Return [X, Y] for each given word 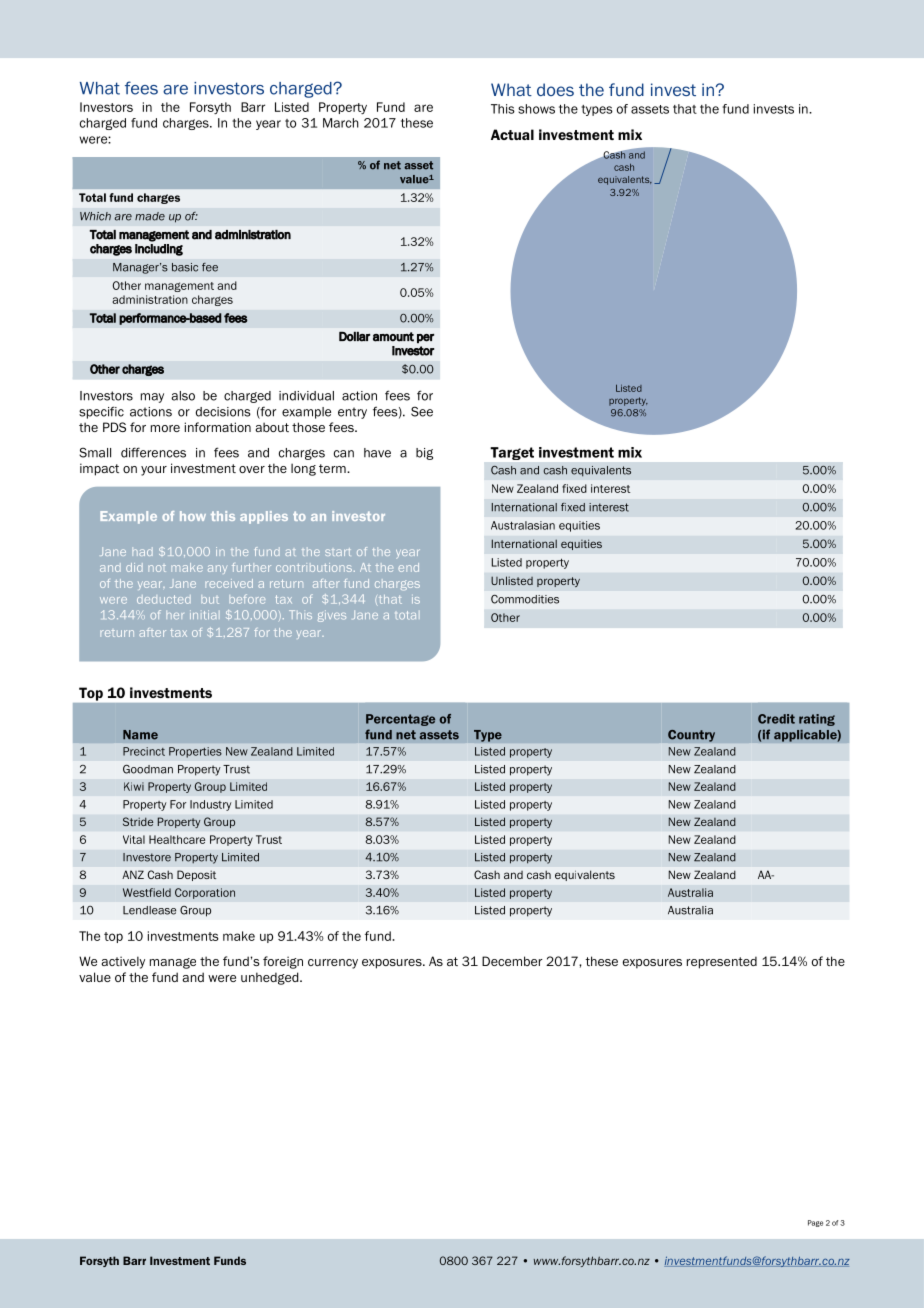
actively [123, 962]
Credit [776, 719]
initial [205, 614]
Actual [512, 134]
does [555, 89]
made [150, 216]
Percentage [400, 720]
